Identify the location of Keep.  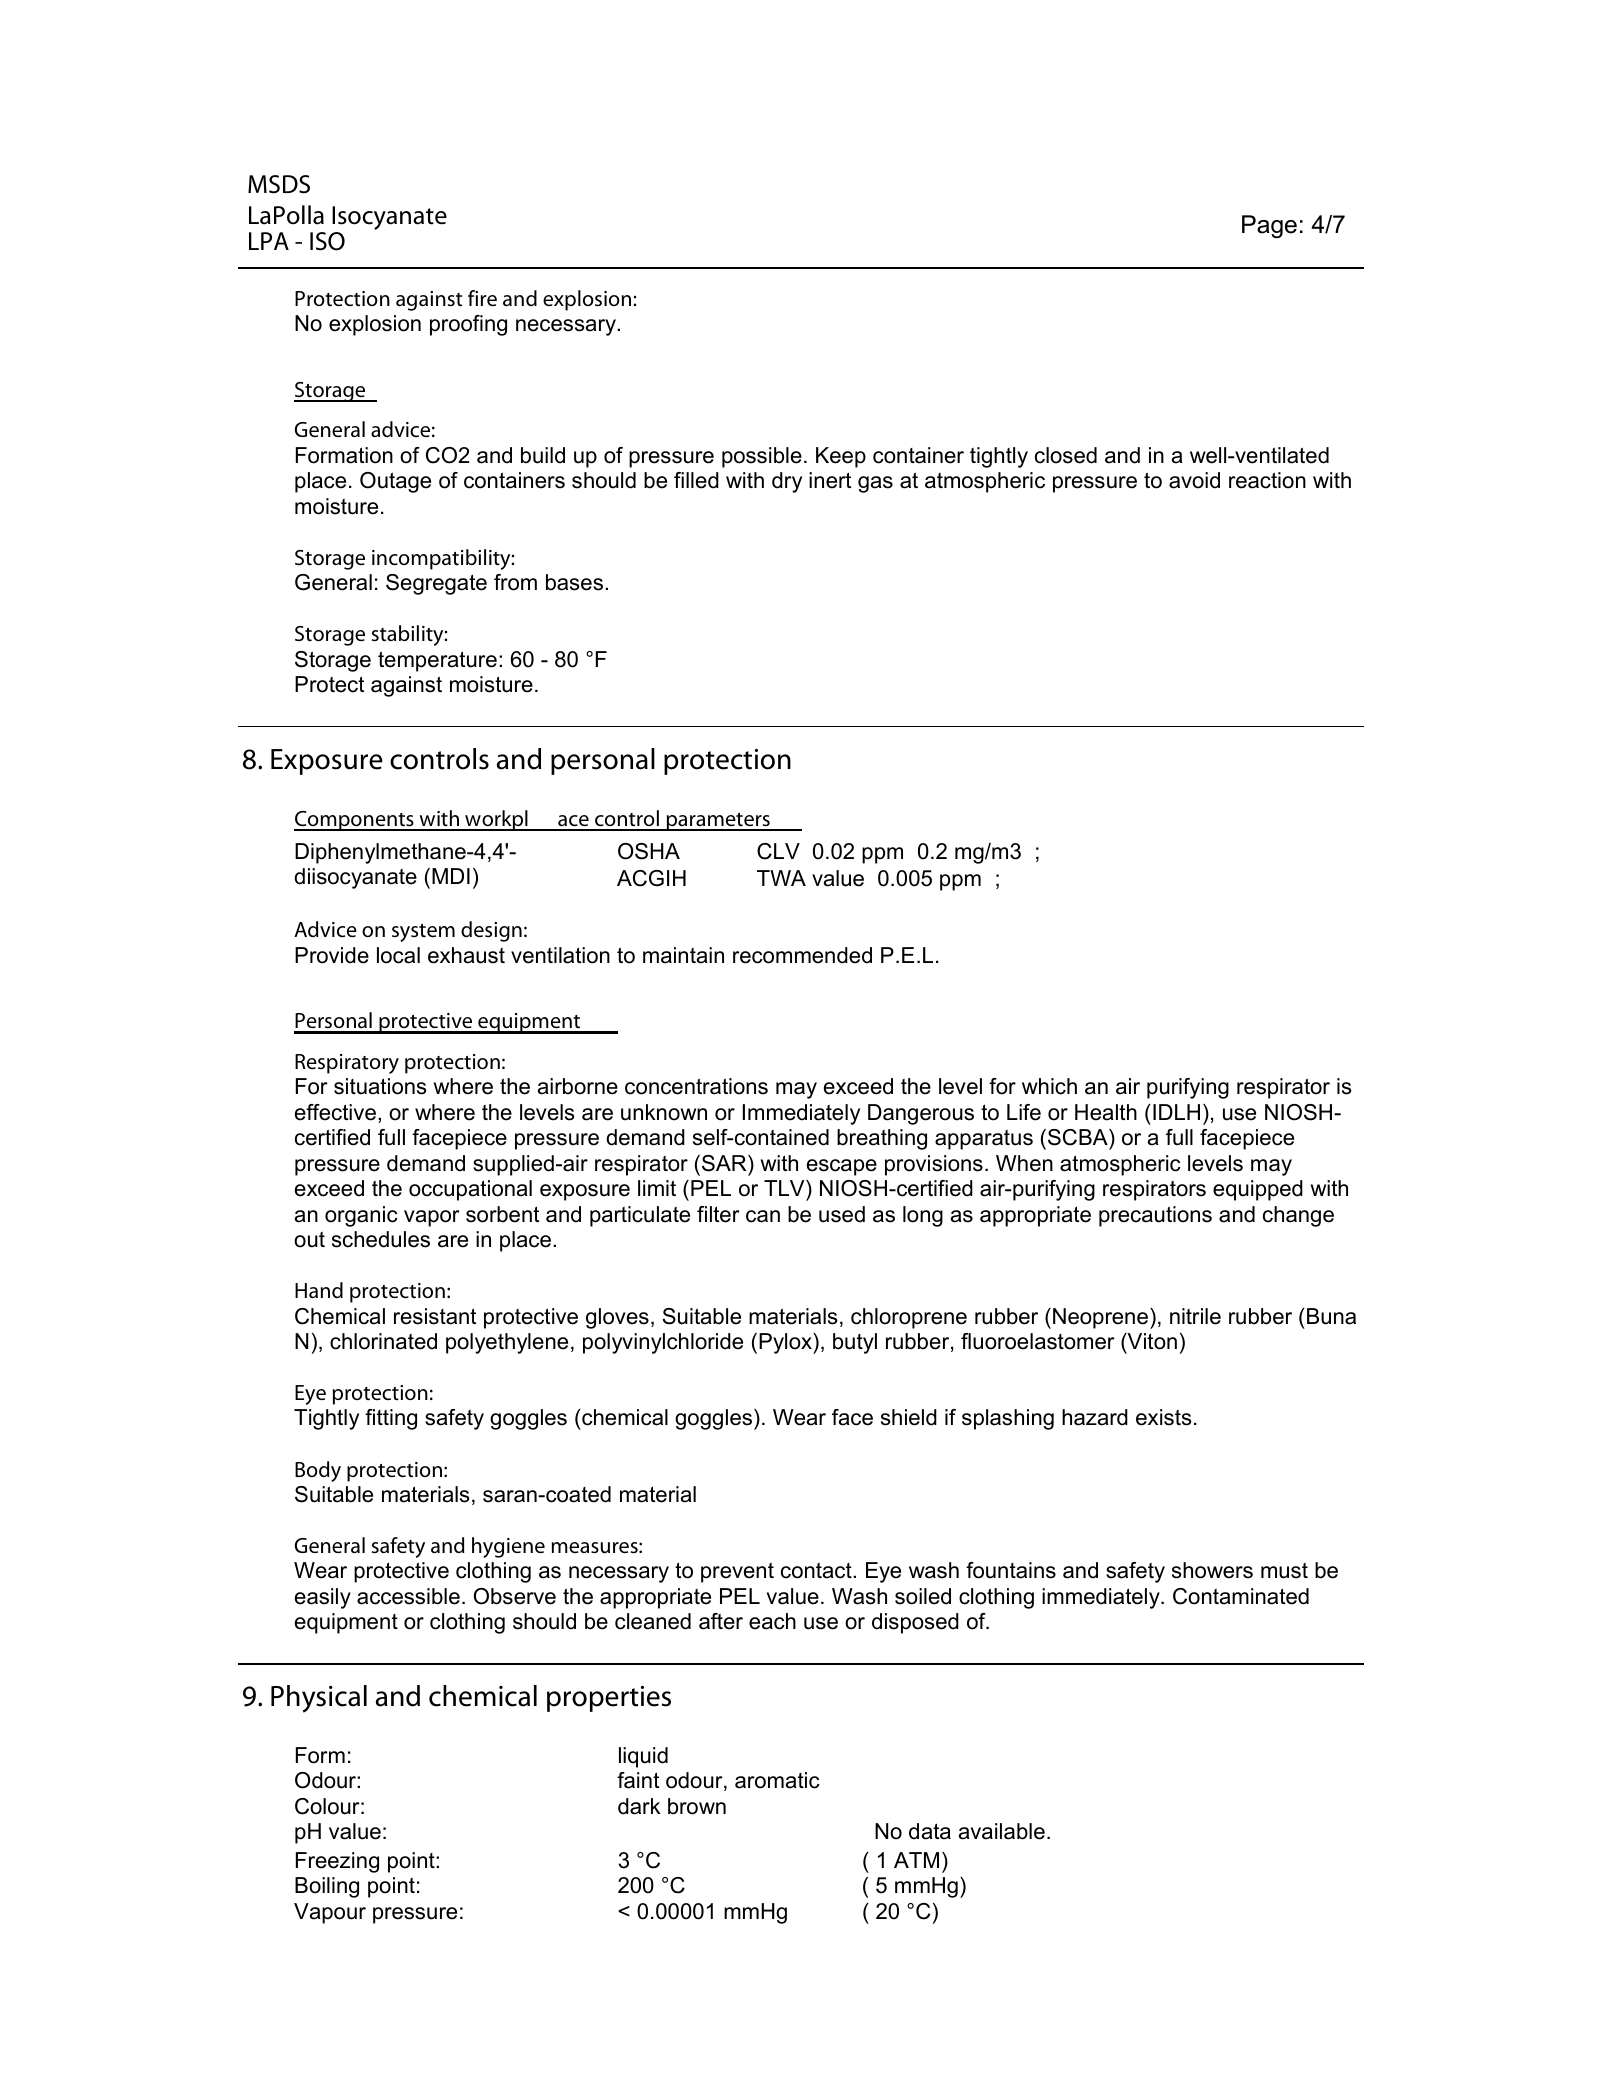
(841, 457).
